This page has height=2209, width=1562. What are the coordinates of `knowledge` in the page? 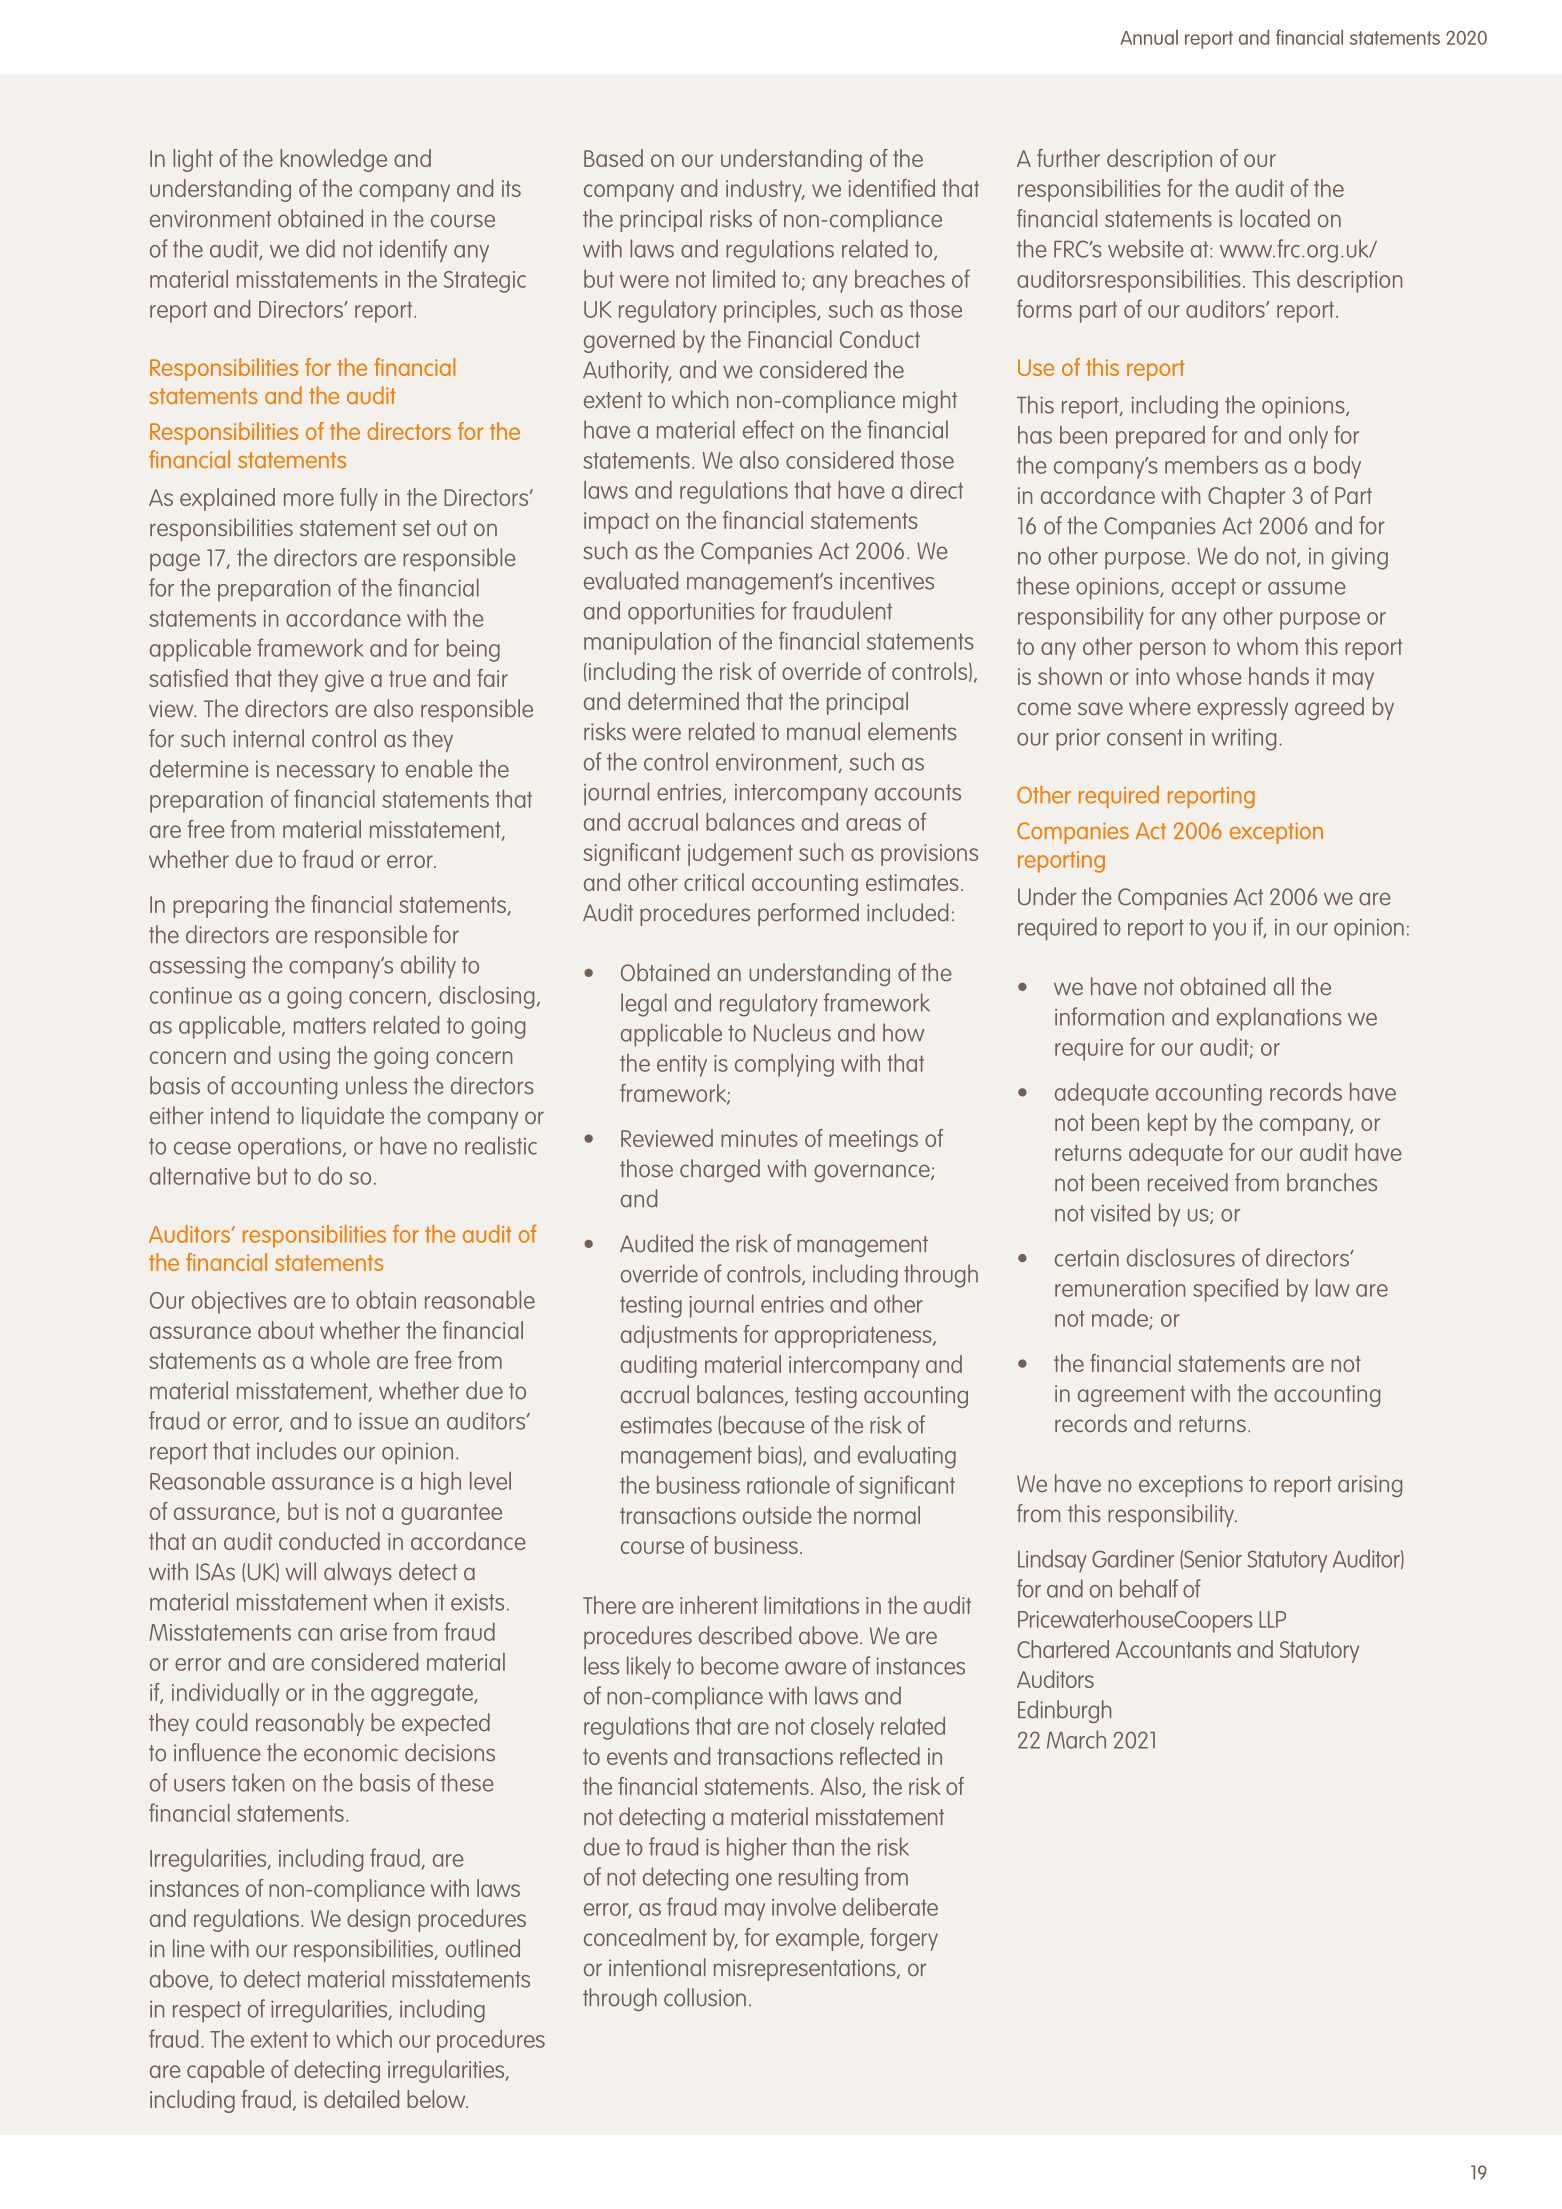 It's located at (333, 160).
